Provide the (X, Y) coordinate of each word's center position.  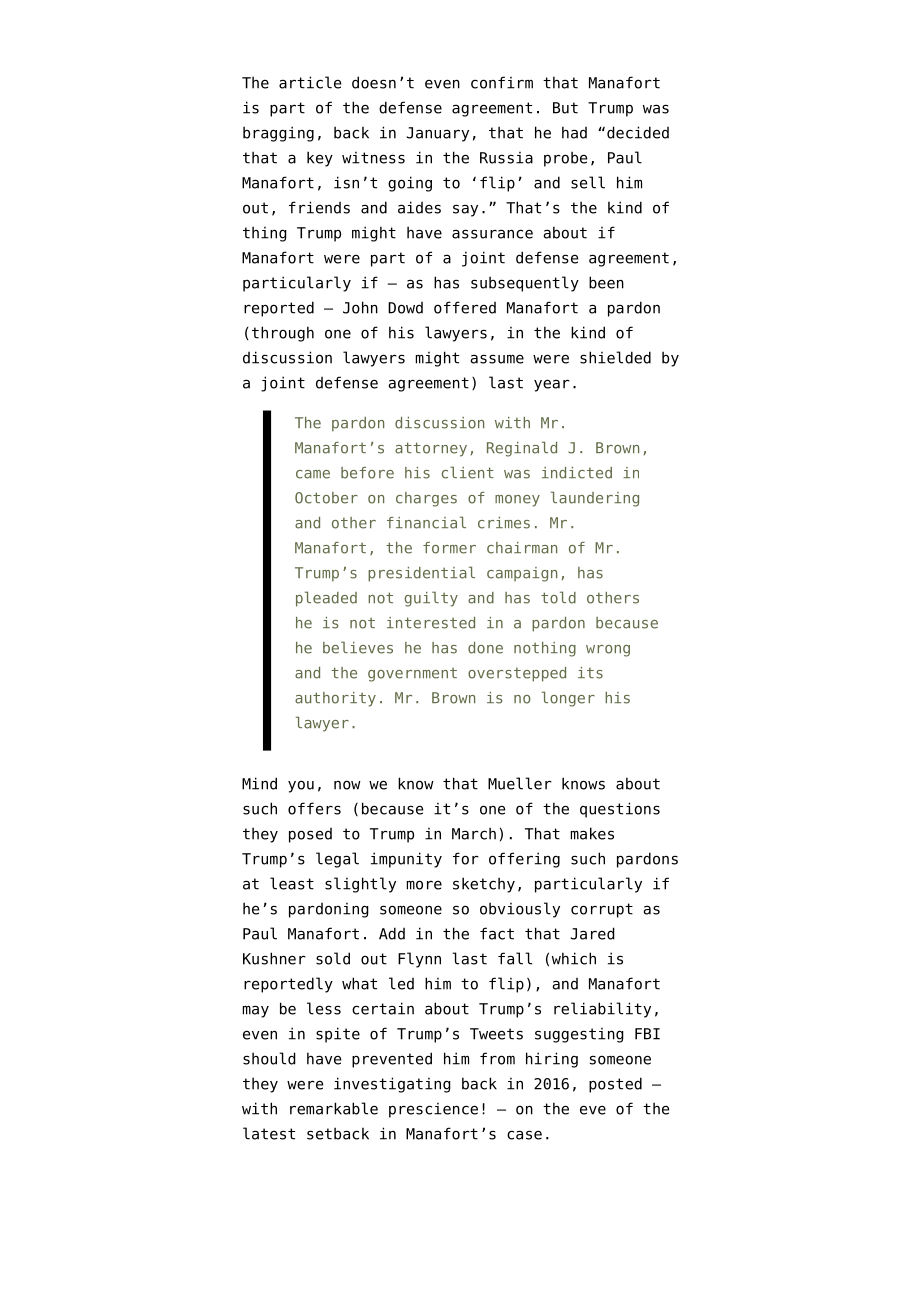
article (310, 82)
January (438, 134)
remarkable (334, 1108)
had (574, 132)
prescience (433, 1110)
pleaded (326, 599)
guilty (431, 599)
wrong (608, 651)
